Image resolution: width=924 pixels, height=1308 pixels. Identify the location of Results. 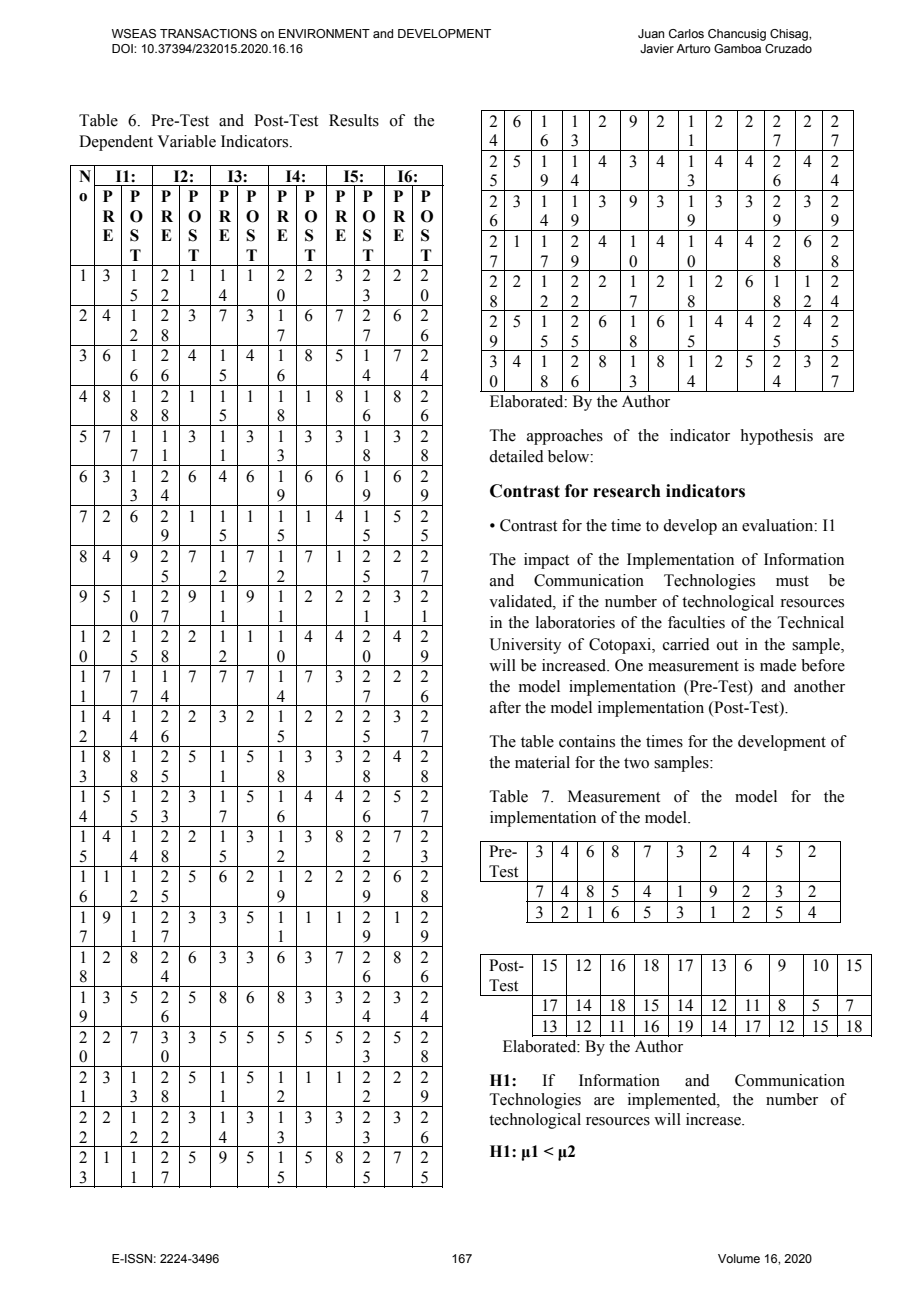
(354, 120).
